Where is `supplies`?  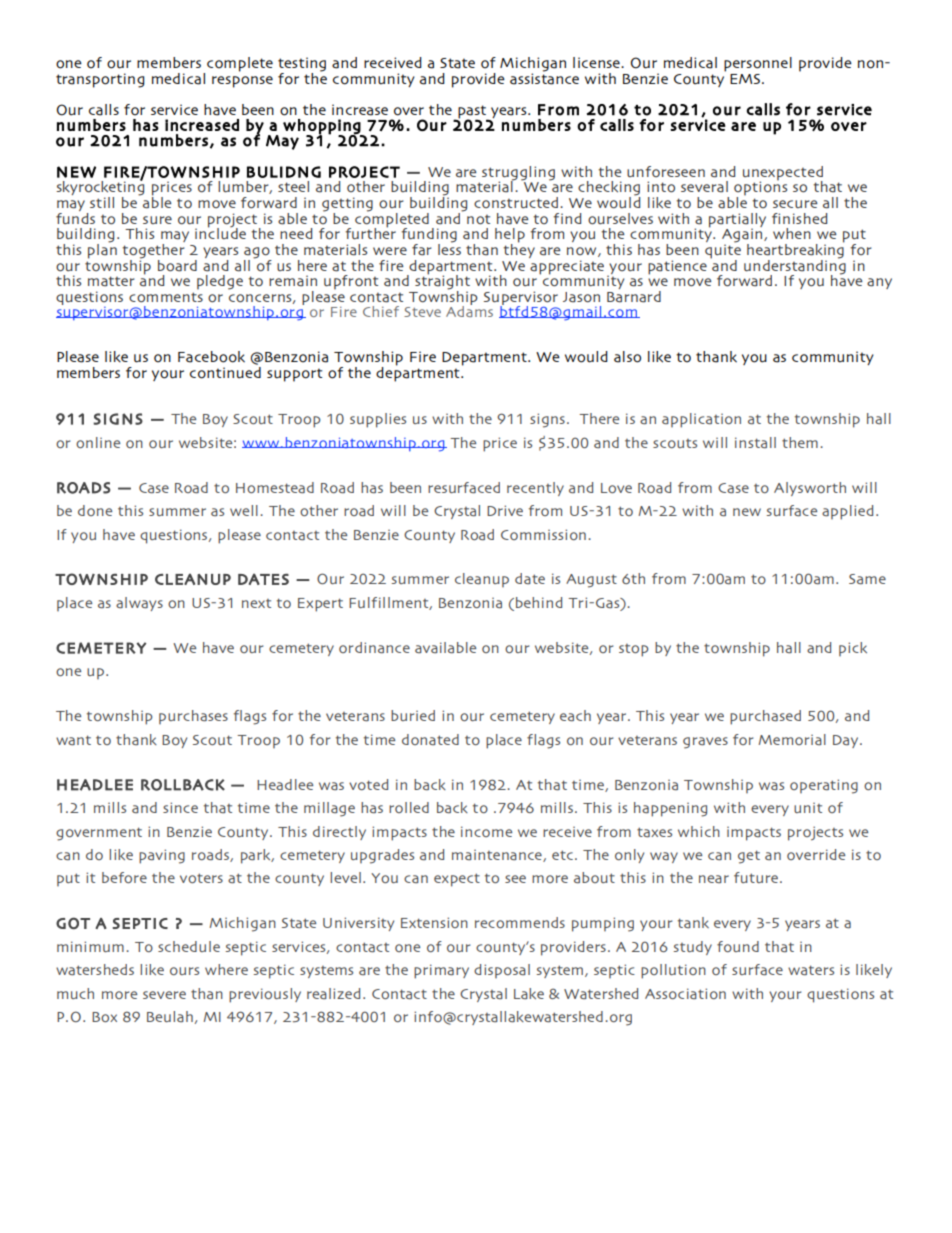 supplies is located at coordinates (378, 420).
